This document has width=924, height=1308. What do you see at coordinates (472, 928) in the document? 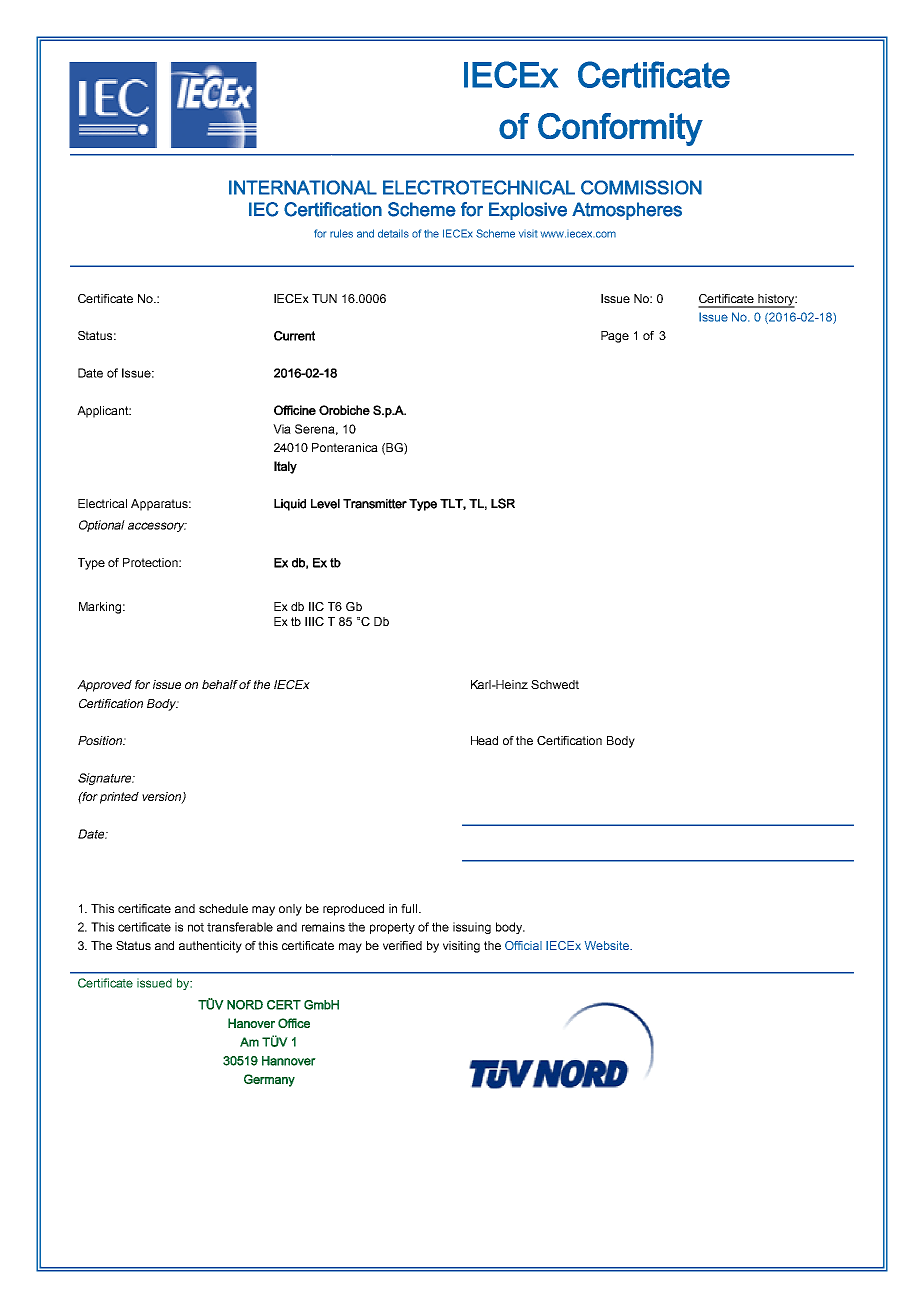
I see `issuing` at bounding box center [472, 928].
